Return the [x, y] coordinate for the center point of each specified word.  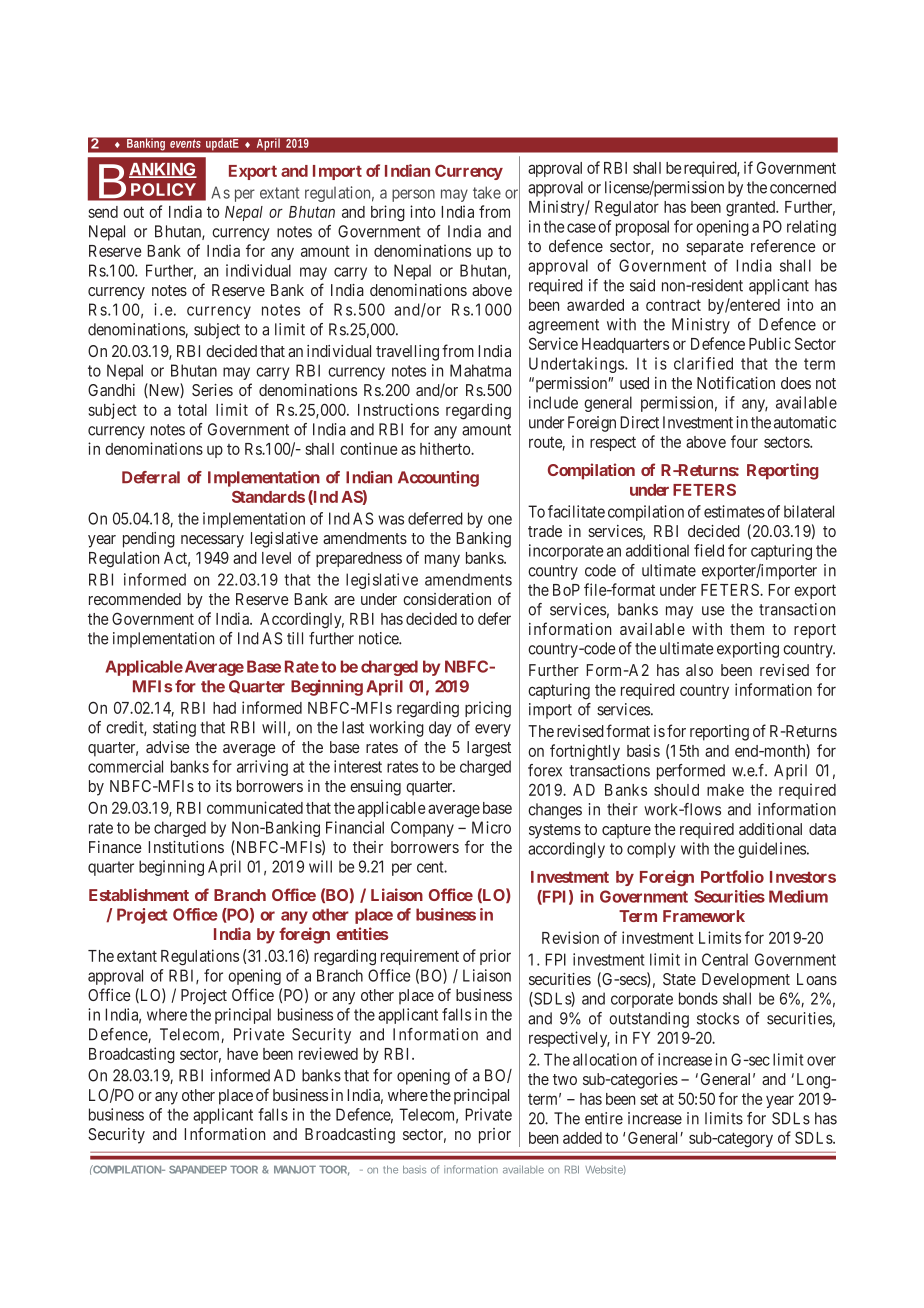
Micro [491, 827]
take [487, 192]
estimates [734, 511]
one [500, 520]
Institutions [186, 847]
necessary [212, 541]
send [103, 212]
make [725, 790]
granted [752, 209]
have [242, 1054]
